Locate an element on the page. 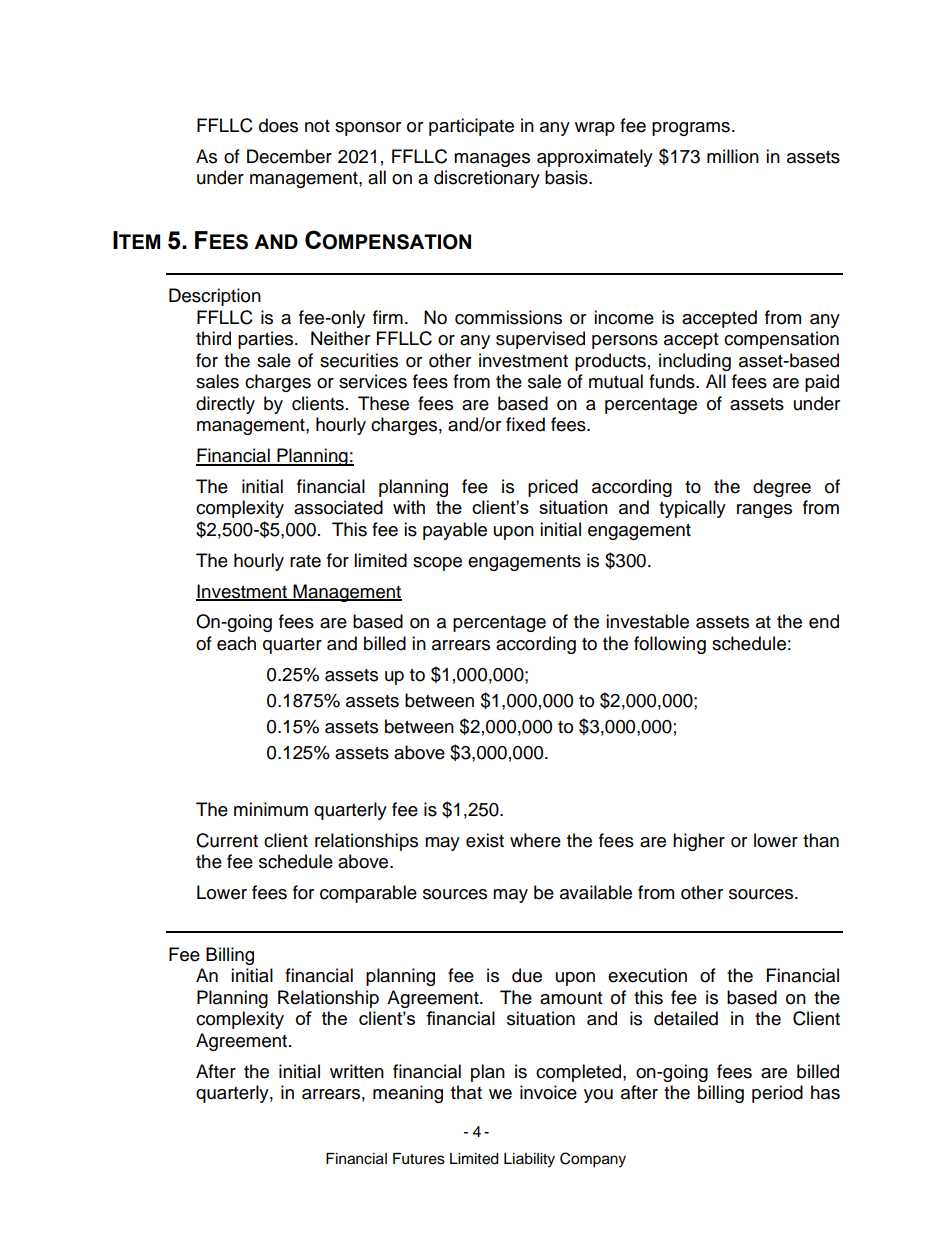 This page has width=952, height=1233. each is located at coordinates (236, 643).
